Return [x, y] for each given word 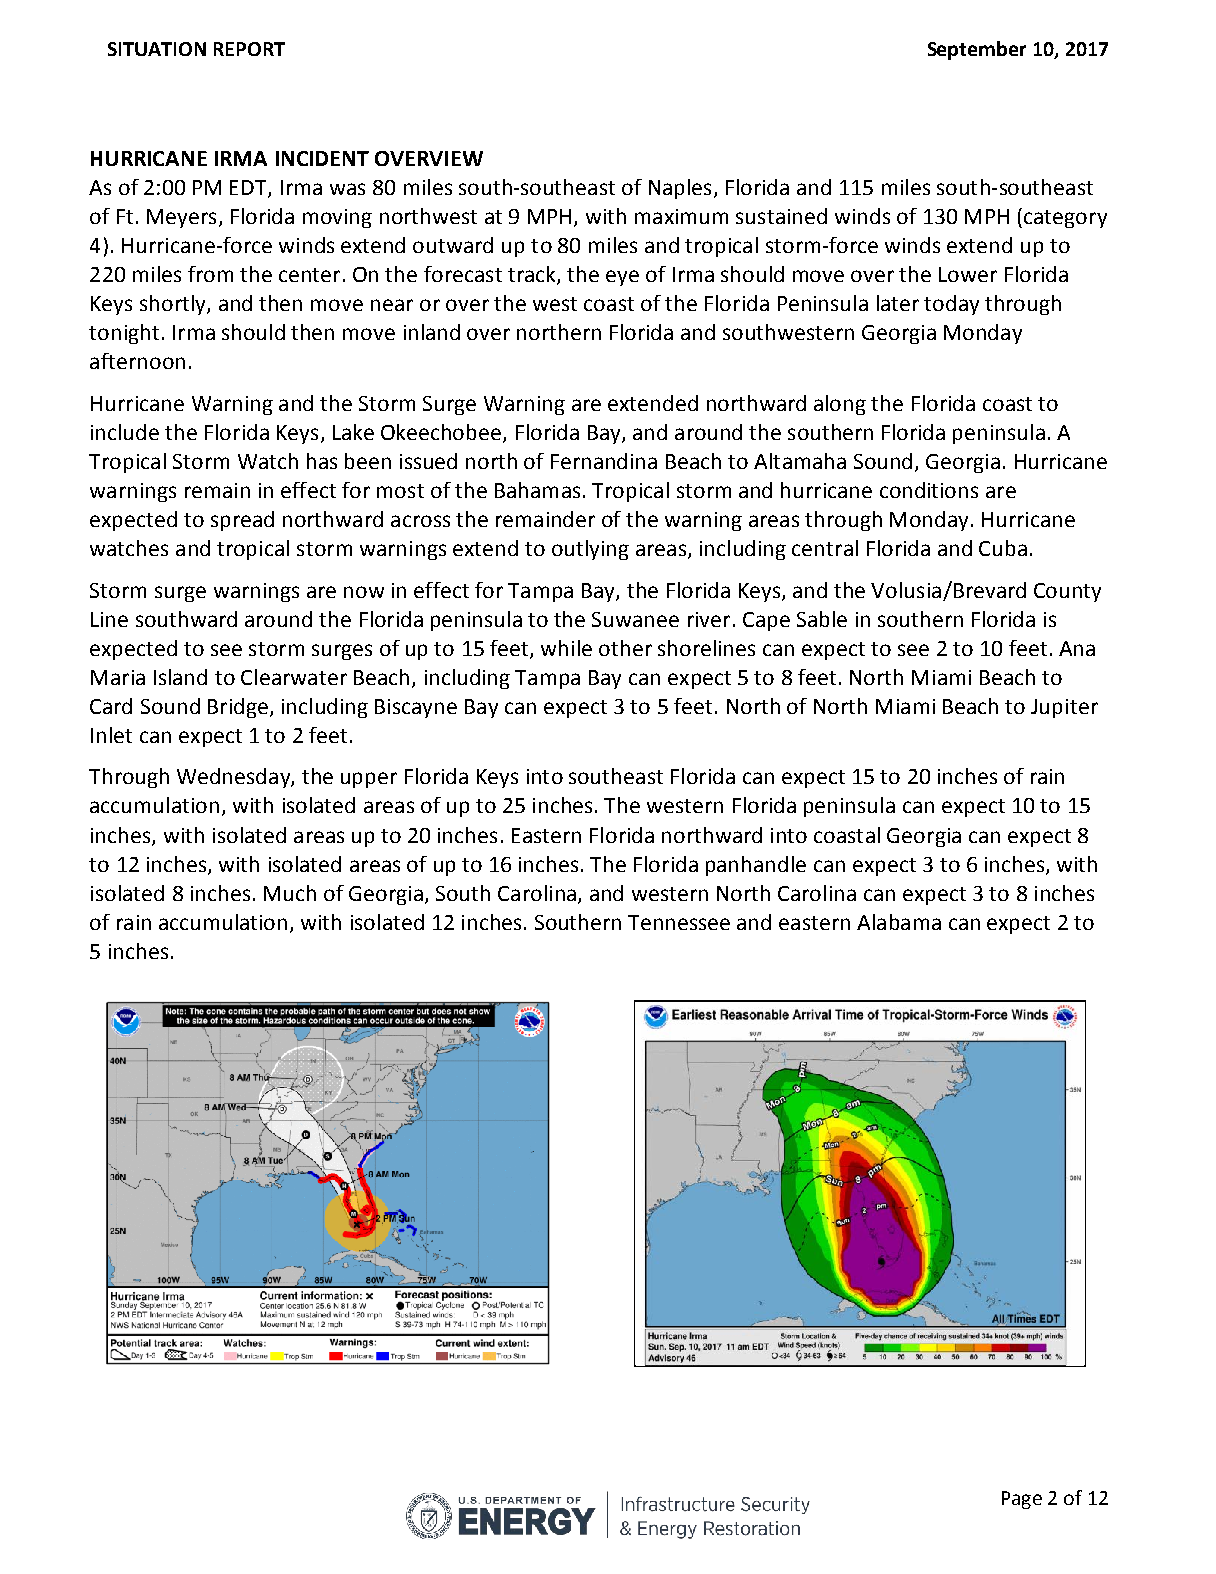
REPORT [249, 49]
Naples [680, 189]
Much [290, 893]
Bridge [238, 708]
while [566, 648]
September [977, 50]
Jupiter [1064, 708]
